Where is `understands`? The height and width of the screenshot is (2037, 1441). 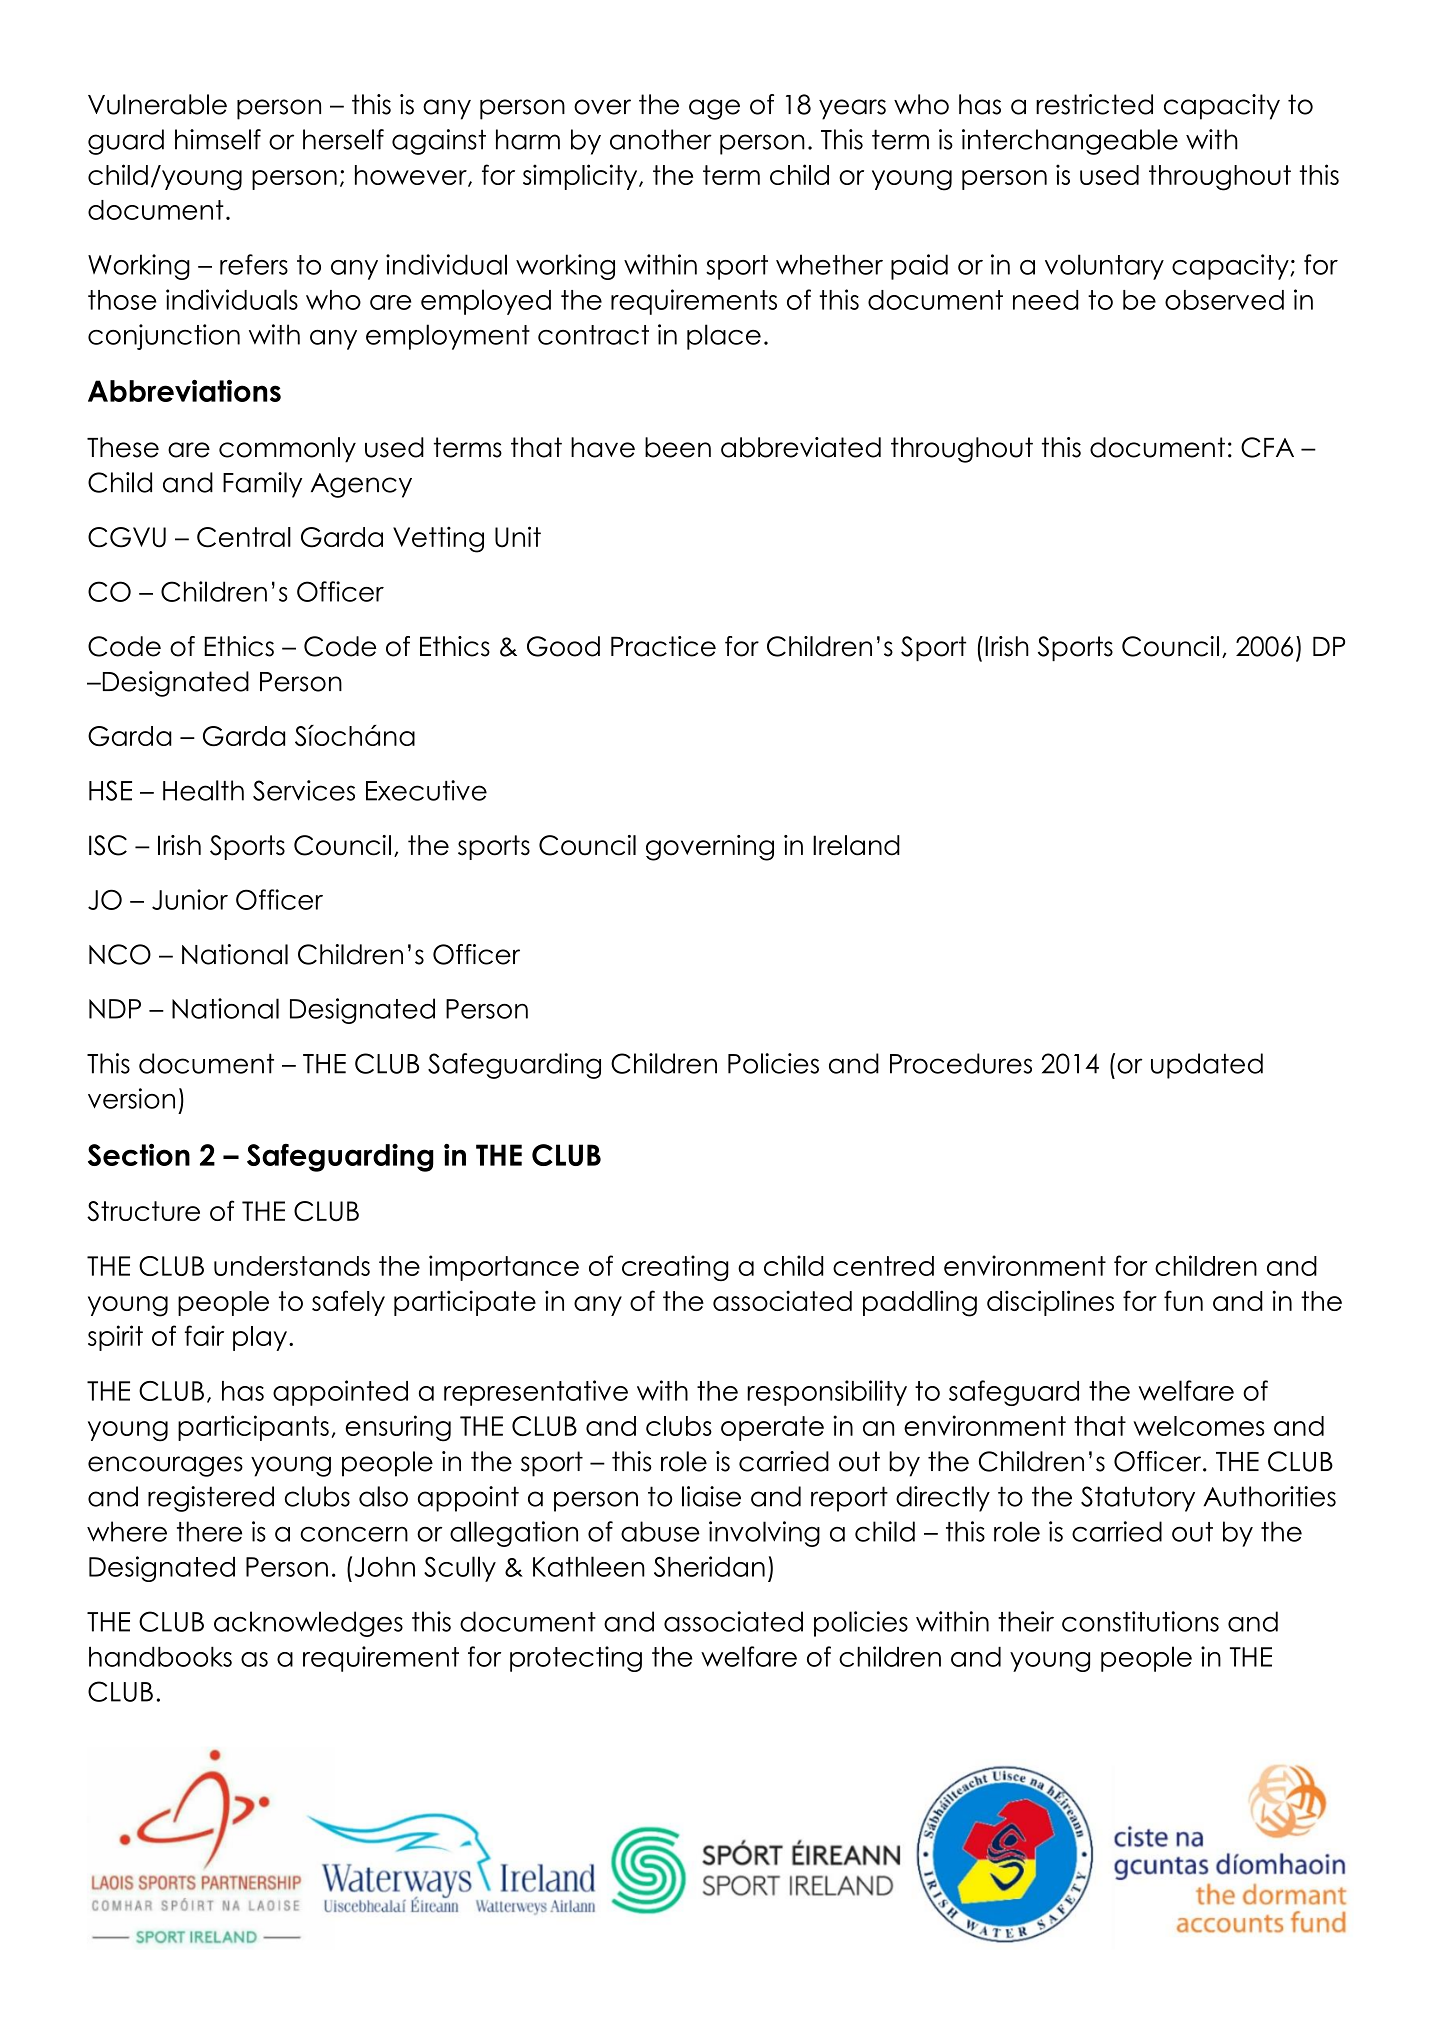 understands is located at coordinates (292, 1266).
